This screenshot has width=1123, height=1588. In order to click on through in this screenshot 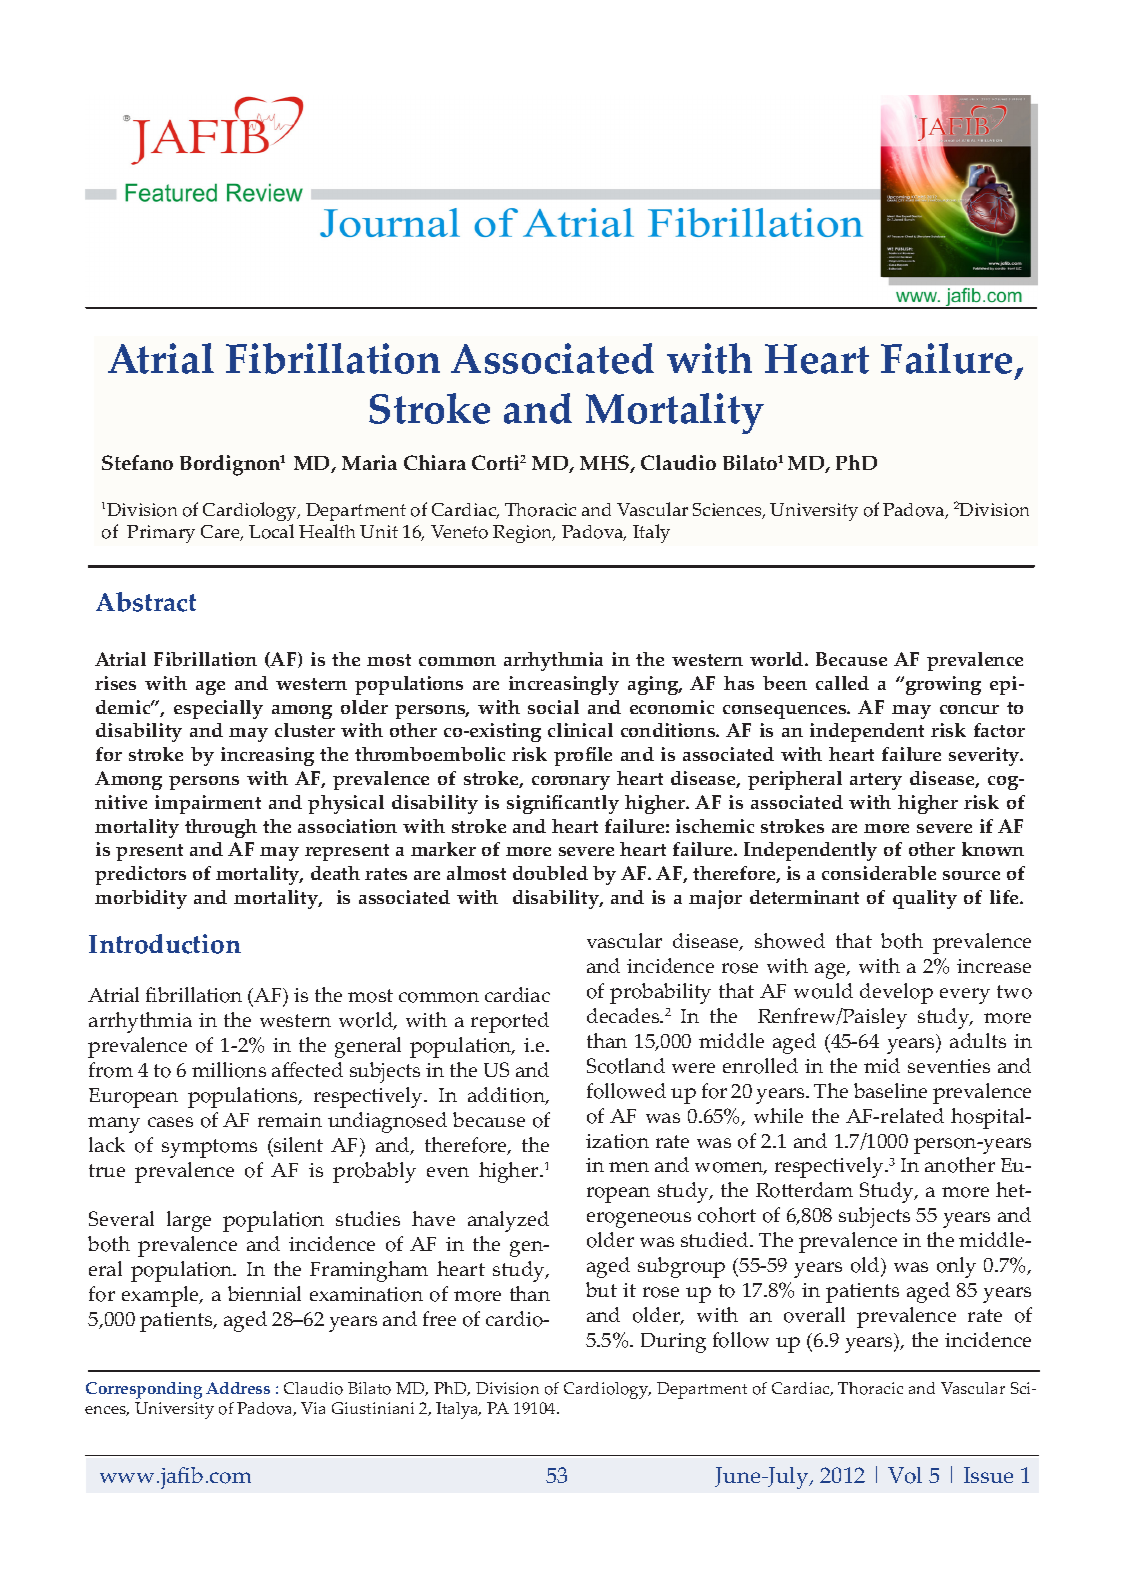, I will do `click(221, 828)`.
